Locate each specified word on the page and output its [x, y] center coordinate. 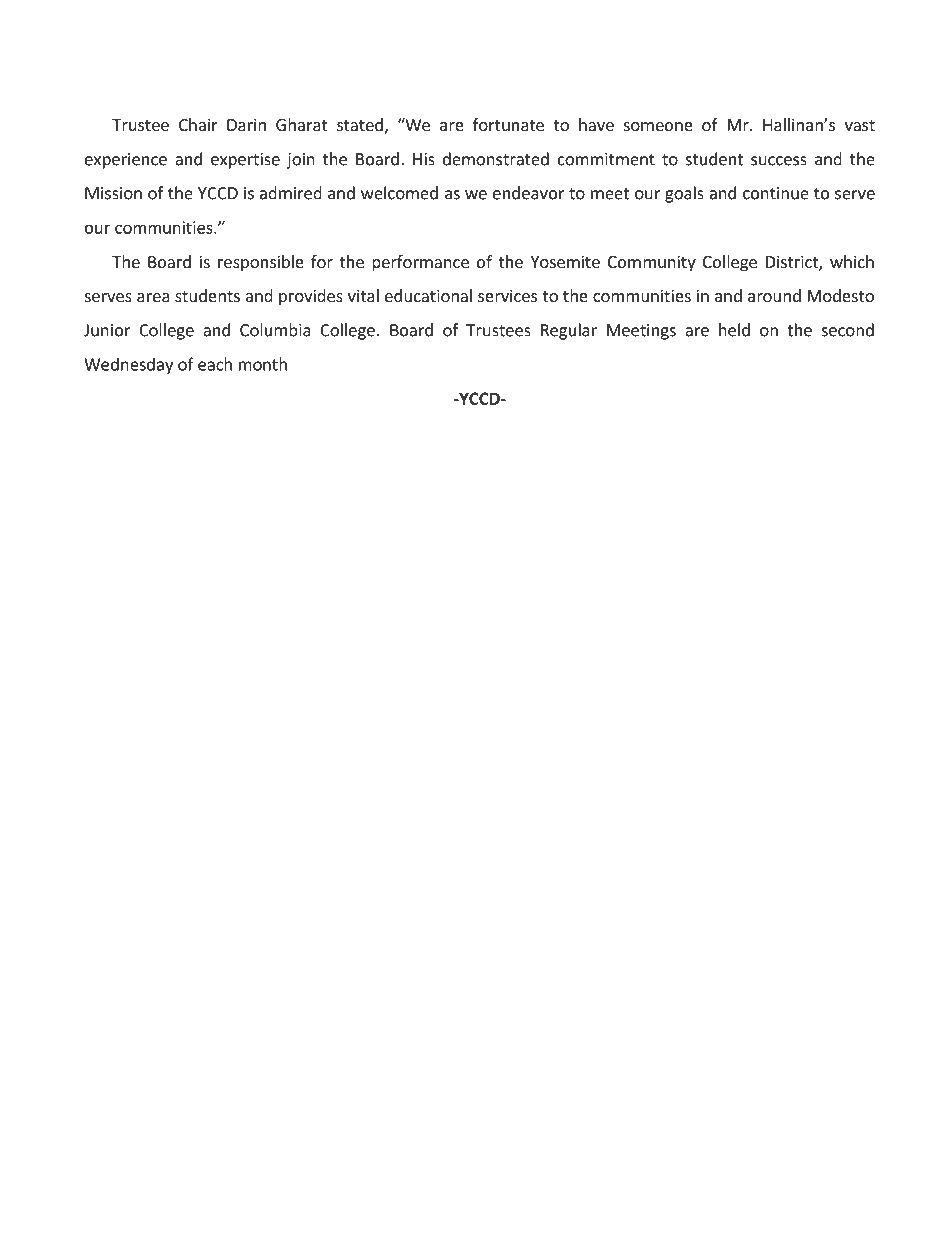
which [852, 261]
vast [860, 125]
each [215, 364]
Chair [198, 124]
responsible [261, 263]
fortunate [508, 124]
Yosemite [565, 261]
